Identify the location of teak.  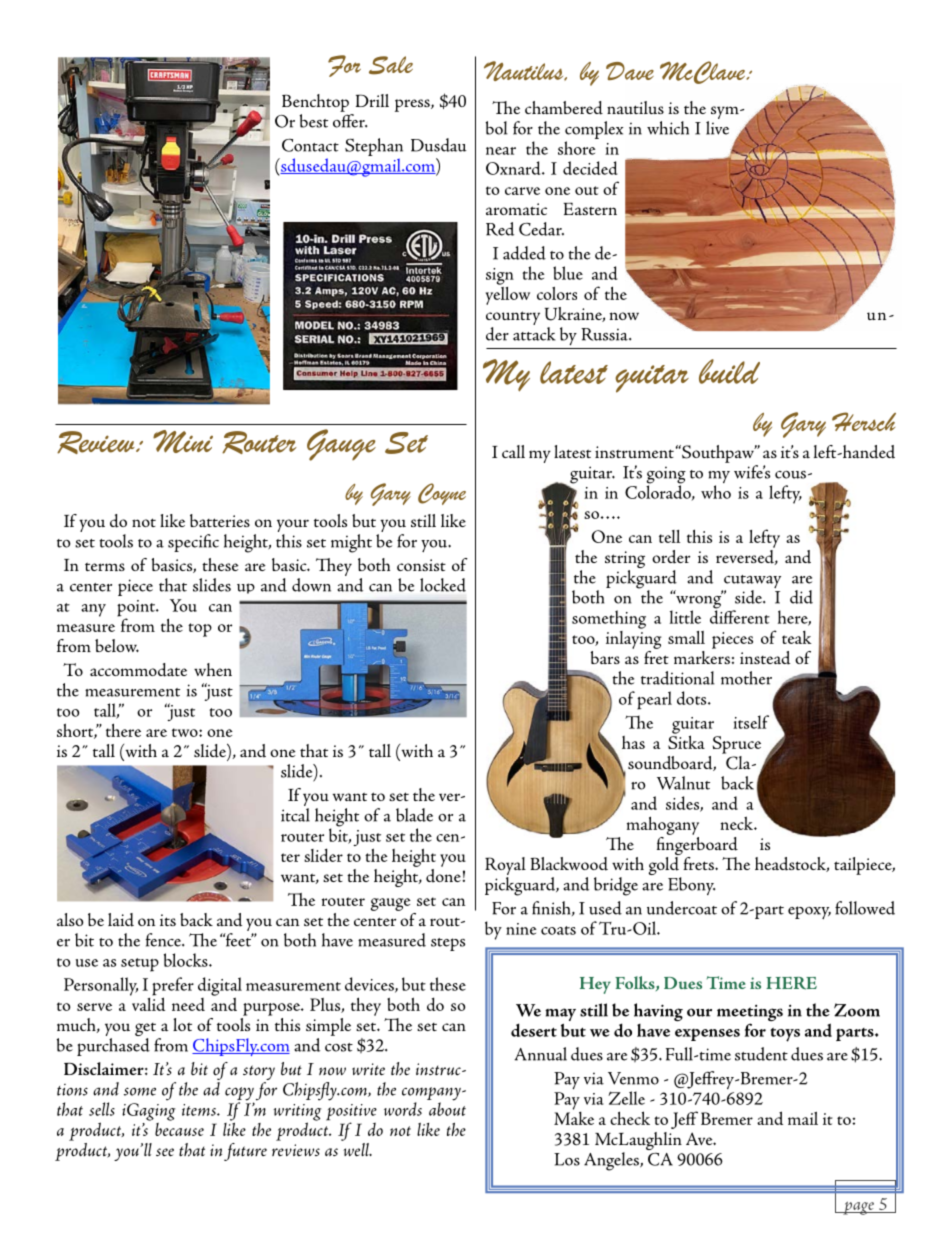
(797, 637).
